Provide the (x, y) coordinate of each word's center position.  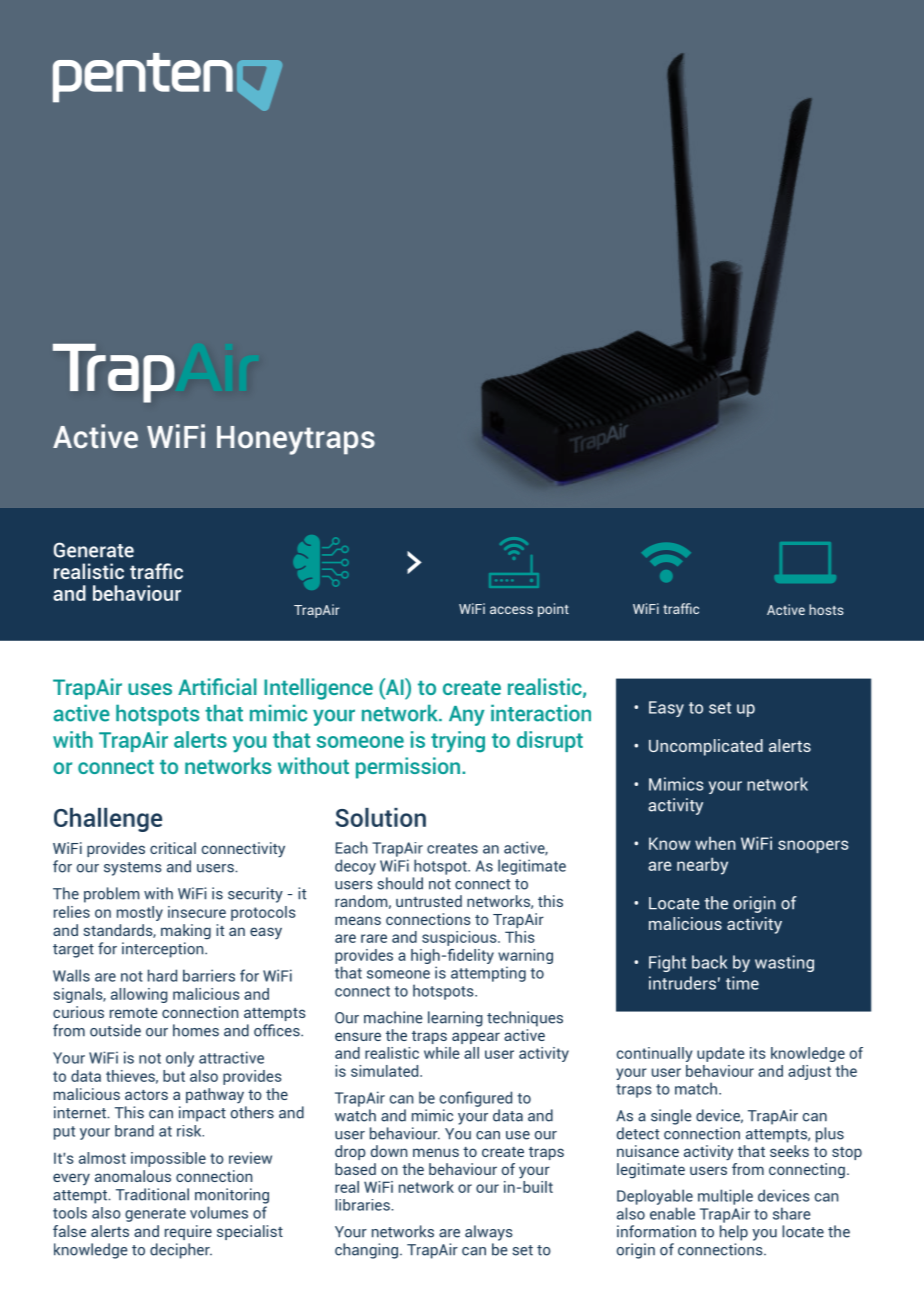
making (186, 932)
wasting (784, 963)
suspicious (460, 938)
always (488, 1233)
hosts (826, 609)
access (511, 610)
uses (150, 689)
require (188, 1232)
